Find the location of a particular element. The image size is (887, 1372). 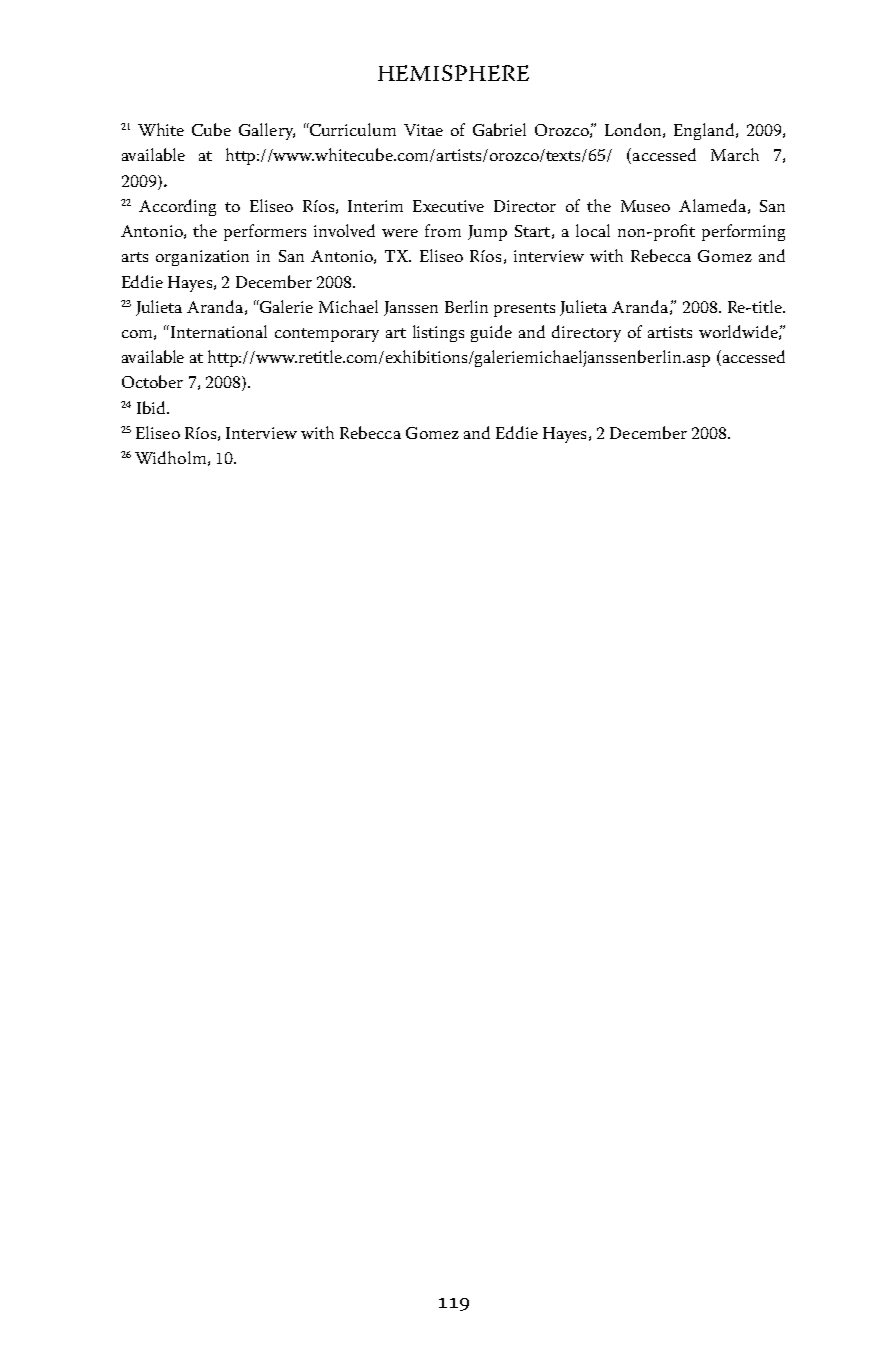

HEMISPHERE is located at coordinates (453, 73).
